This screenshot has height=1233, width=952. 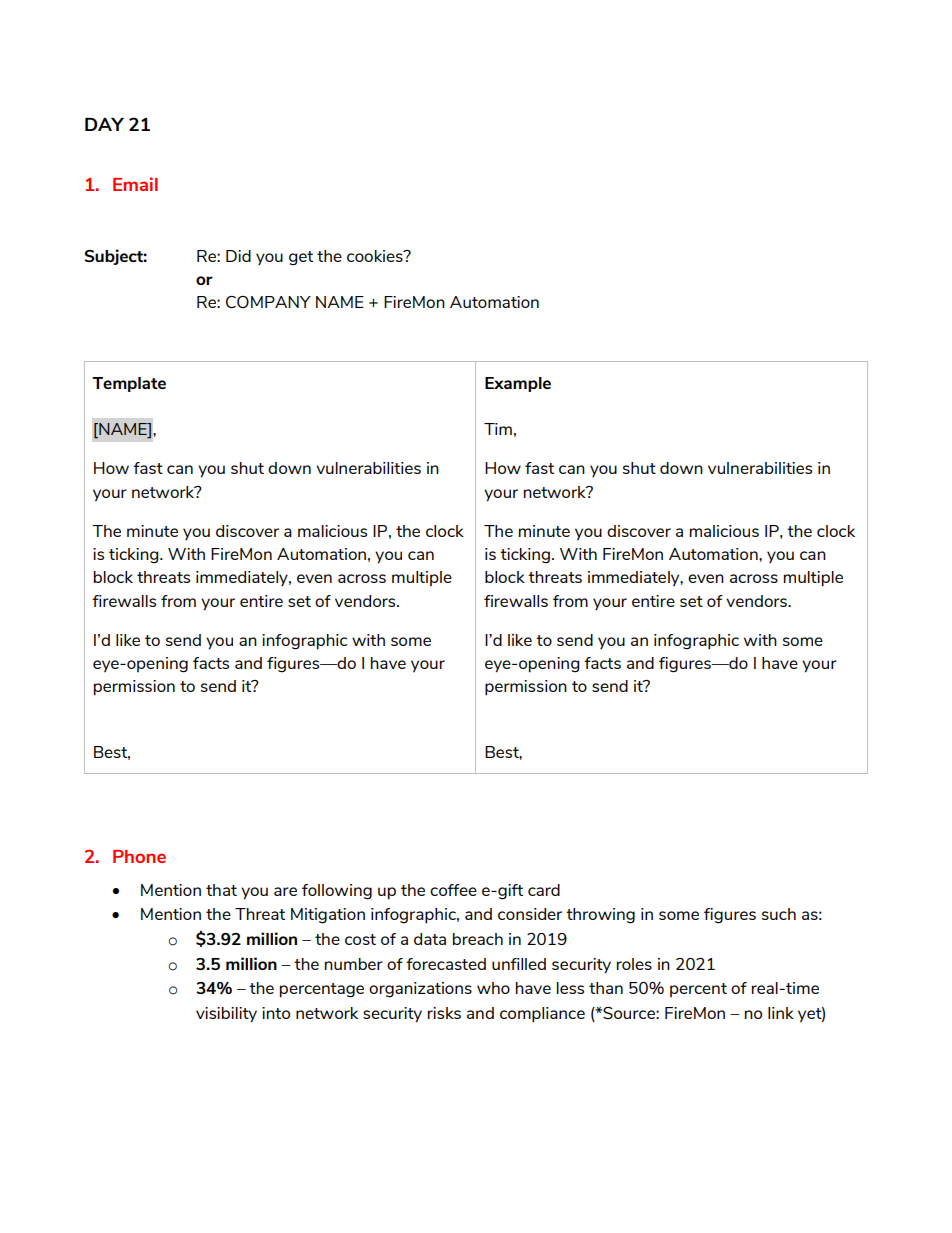 I want to click on coffee, so click(x=453, y=890).
